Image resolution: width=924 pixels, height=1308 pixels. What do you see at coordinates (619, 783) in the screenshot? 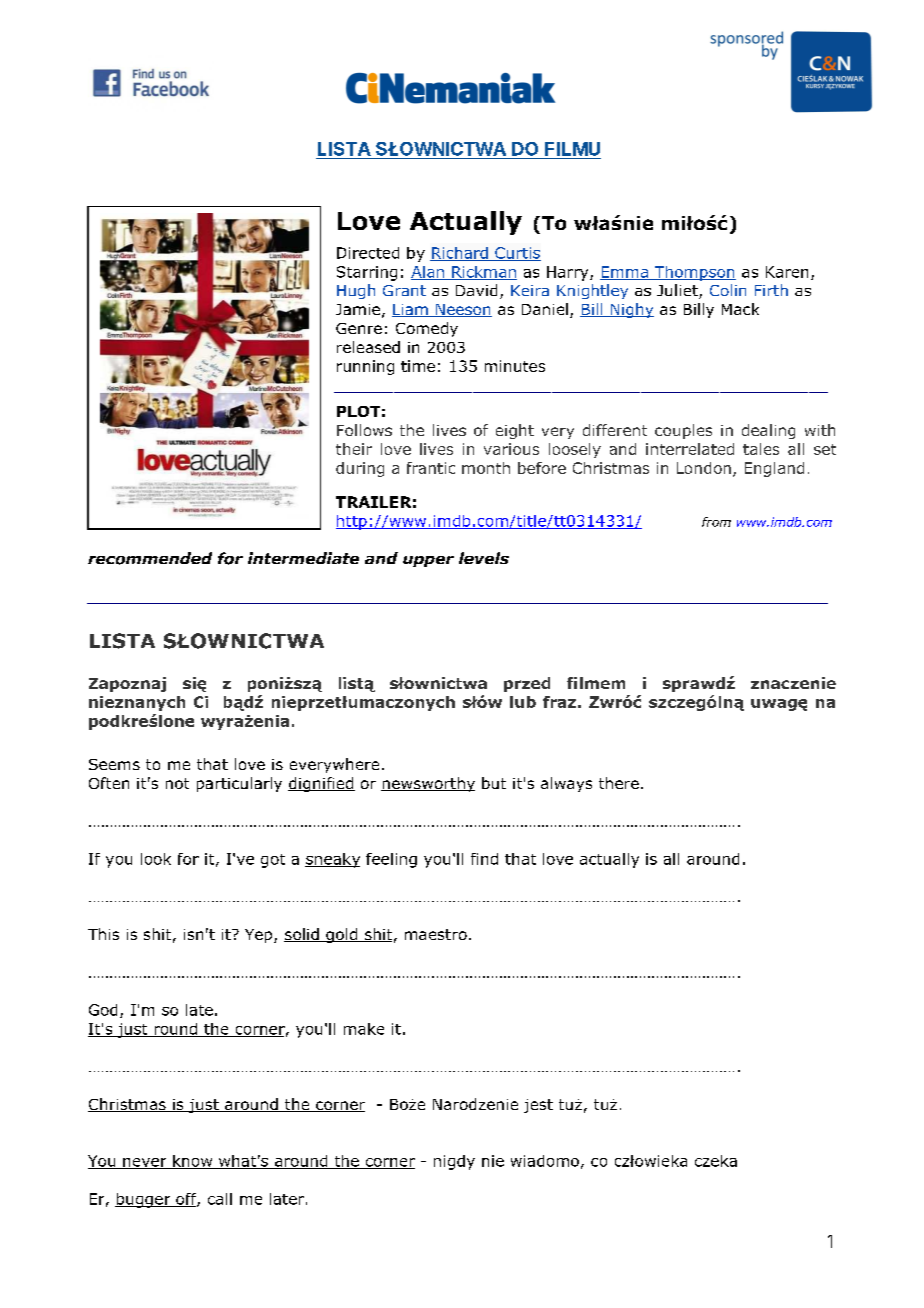
I see `there` at bounding box center [619, 783].
